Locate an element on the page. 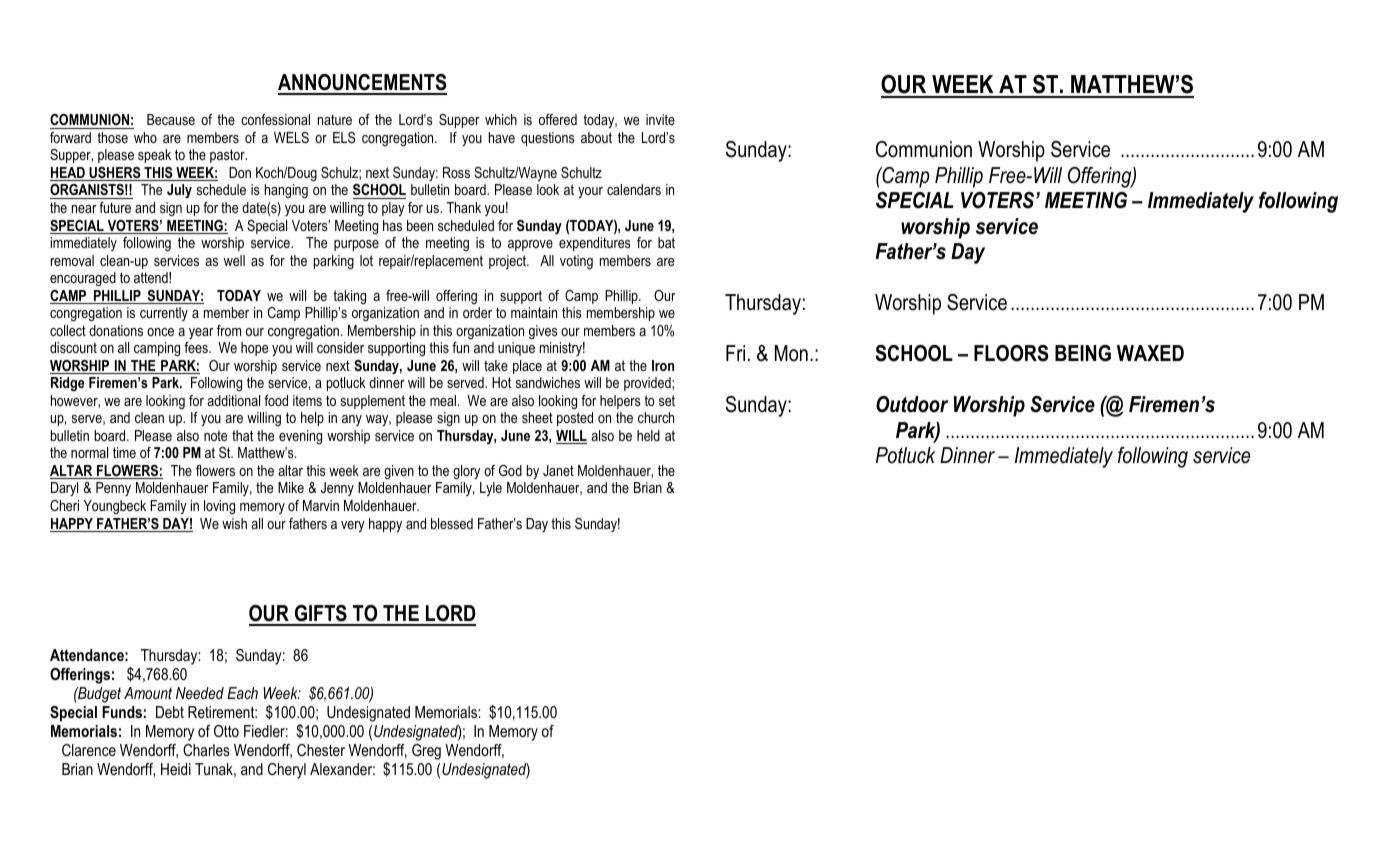 Image resolution: width=1400 pixels, height=850 pixels. posted is located at coordinates (575, 419).
